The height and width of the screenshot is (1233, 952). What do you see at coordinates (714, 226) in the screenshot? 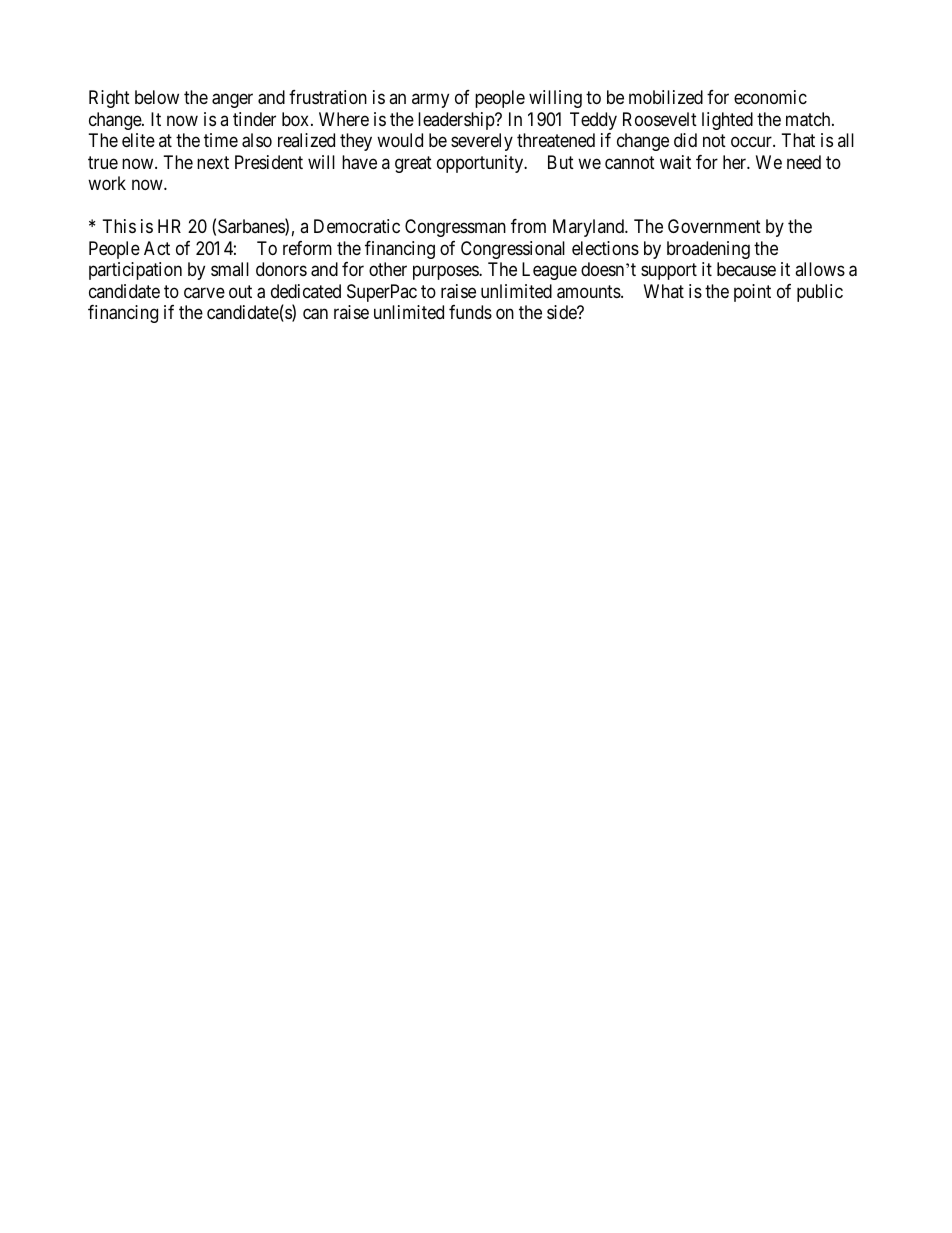
I see `Government` at bounding box center [714, 226].
